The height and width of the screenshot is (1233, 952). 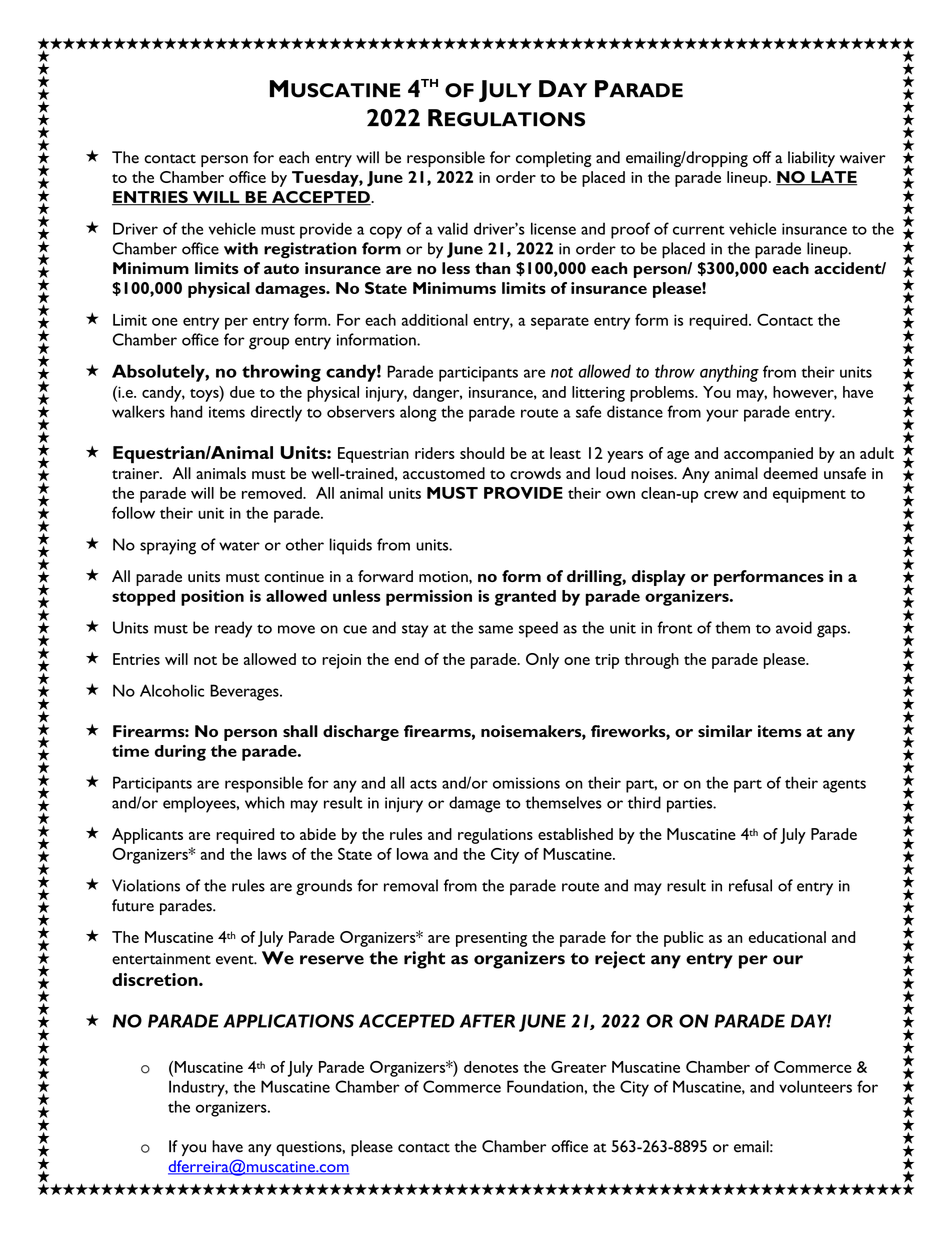 I want to click on completing, so click(x=554, y=159).
